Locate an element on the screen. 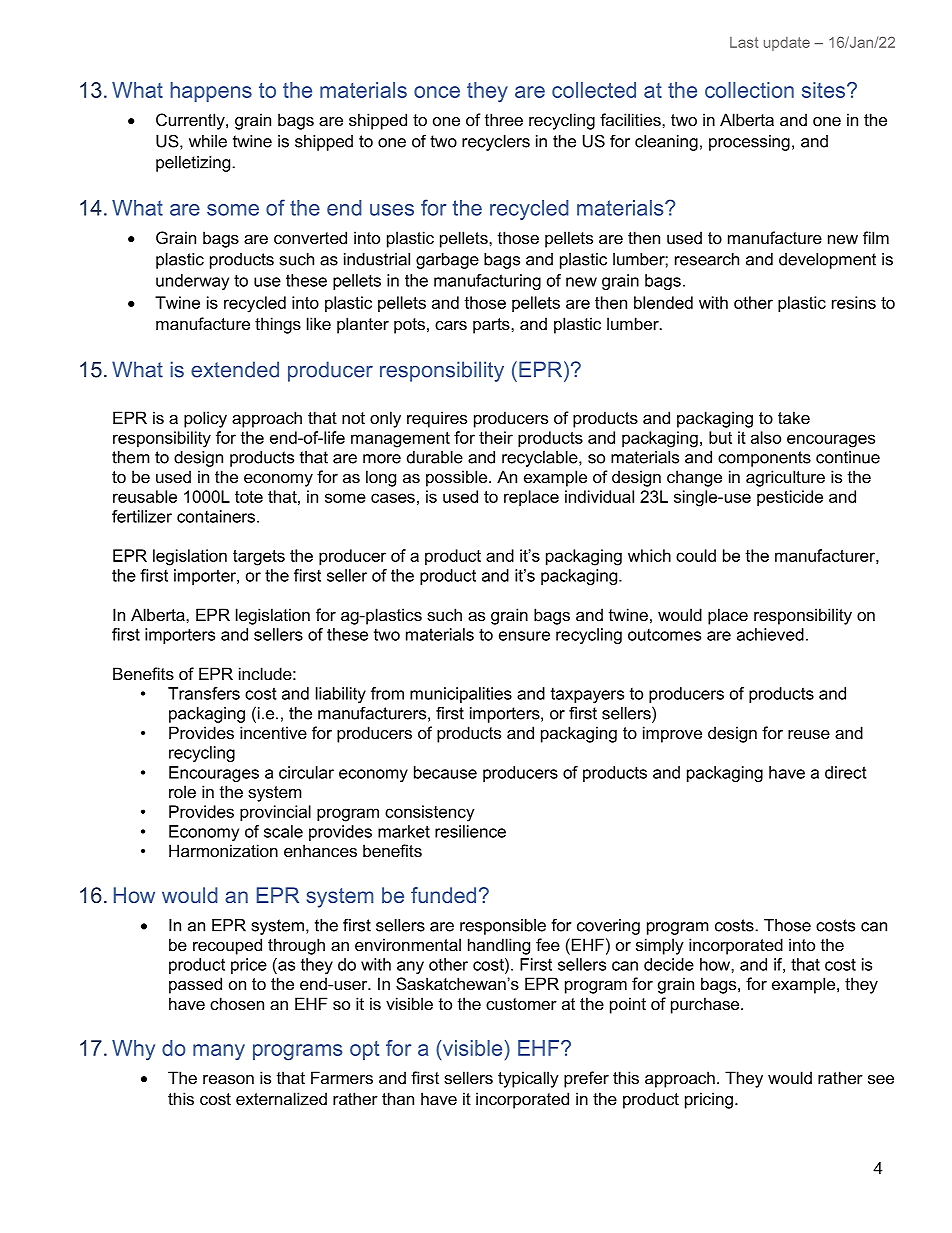 This screenshot has width=952, height=1233. ensure is located at coordinates (524, 636).
